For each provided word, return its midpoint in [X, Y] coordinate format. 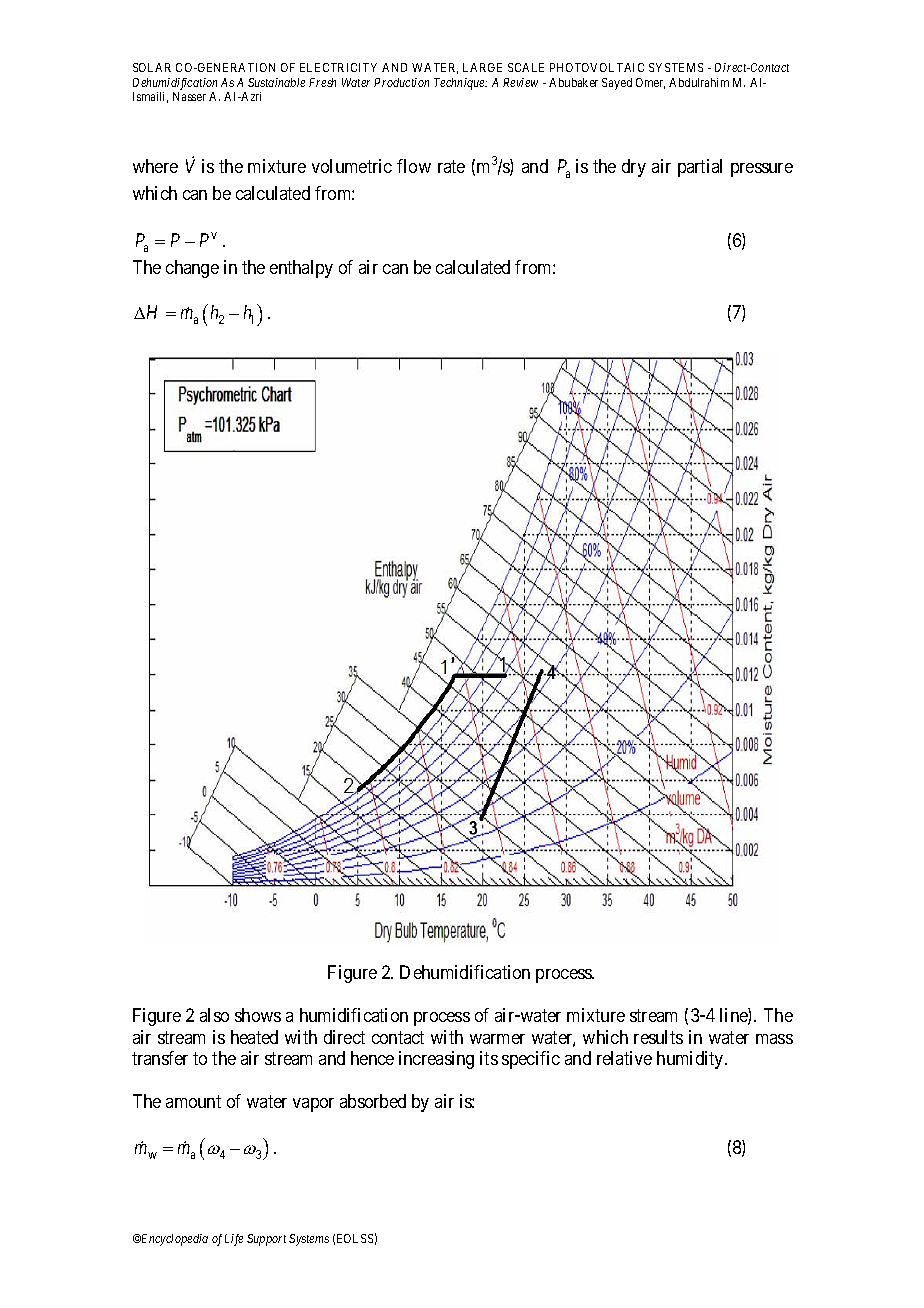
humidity [691, 1060]
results [658, 1037]
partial [700, 168]
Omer [650, 83]
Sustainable [276, 82]
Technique [460, 84]
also [214, 1015]
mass [774, 1039]
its [489, 1058]
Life [234, 1240]
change [192, 269]
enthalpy [301, 269]
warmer [497, 1039]
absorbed [373, 1101]
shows [258, 1015]
